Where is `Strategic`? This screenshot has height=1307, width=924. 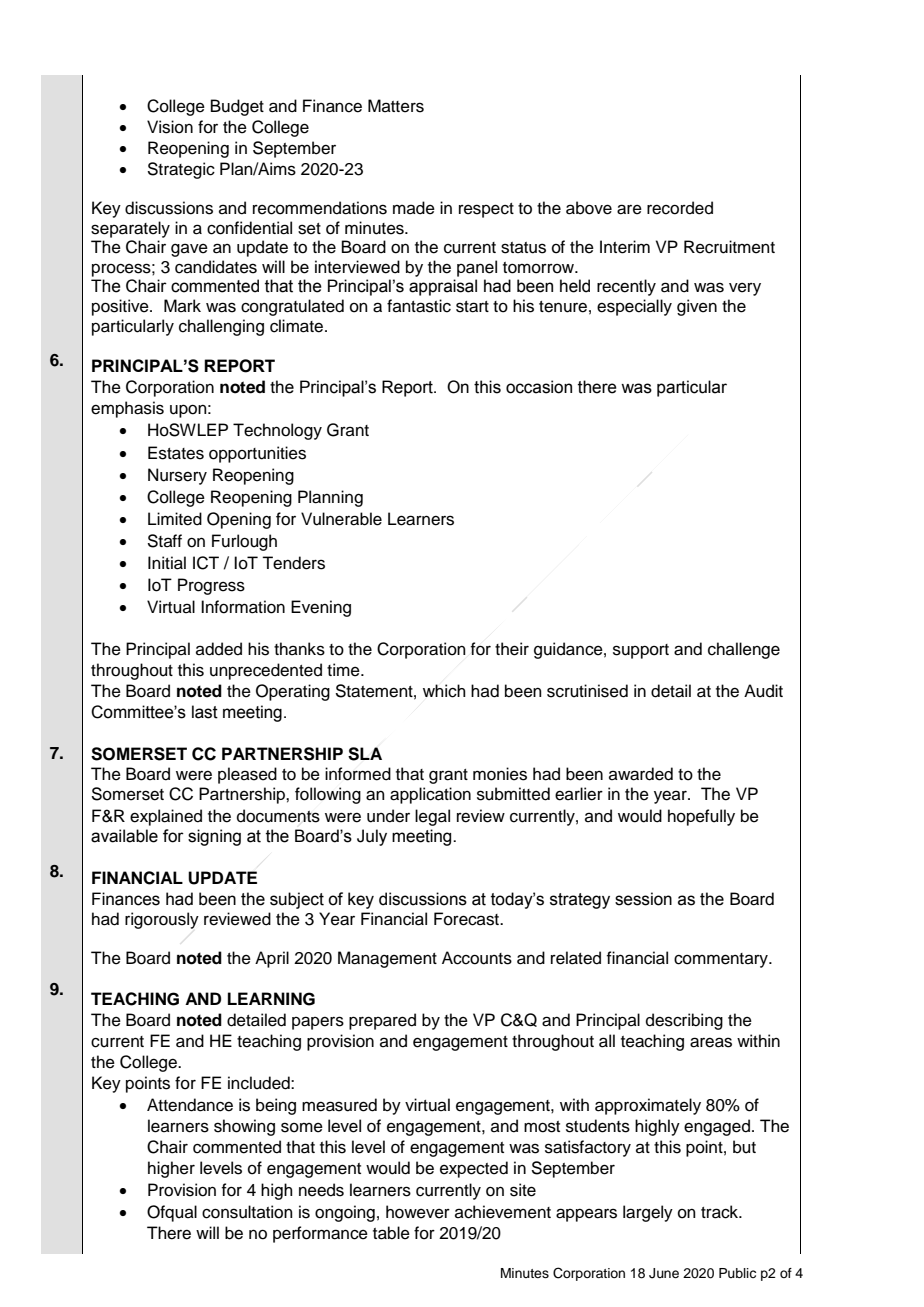
Strategic is located at coordinates (181, 170).
